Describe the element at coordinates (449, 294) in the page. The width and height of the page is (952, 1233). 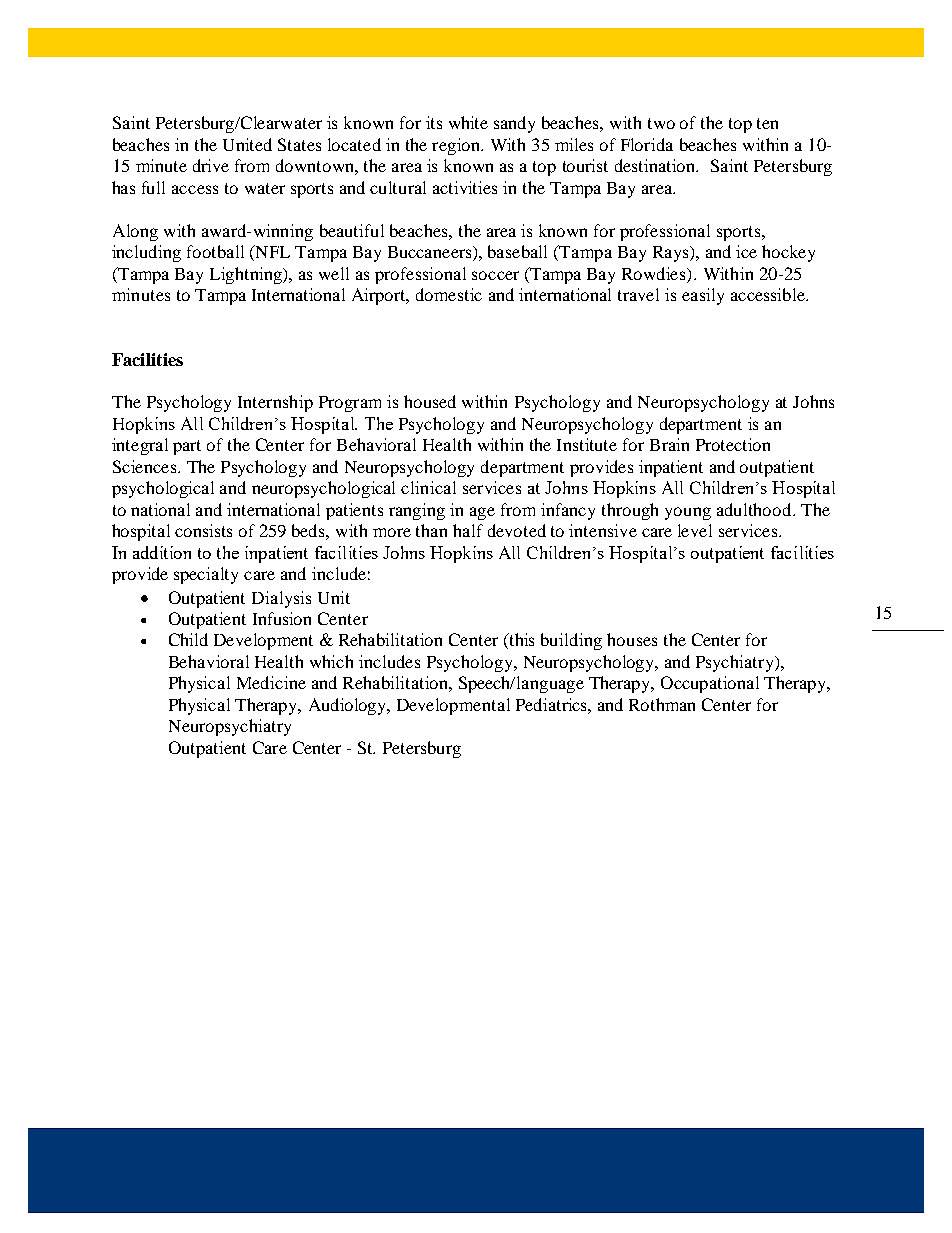
I see `domestic` at that location.
